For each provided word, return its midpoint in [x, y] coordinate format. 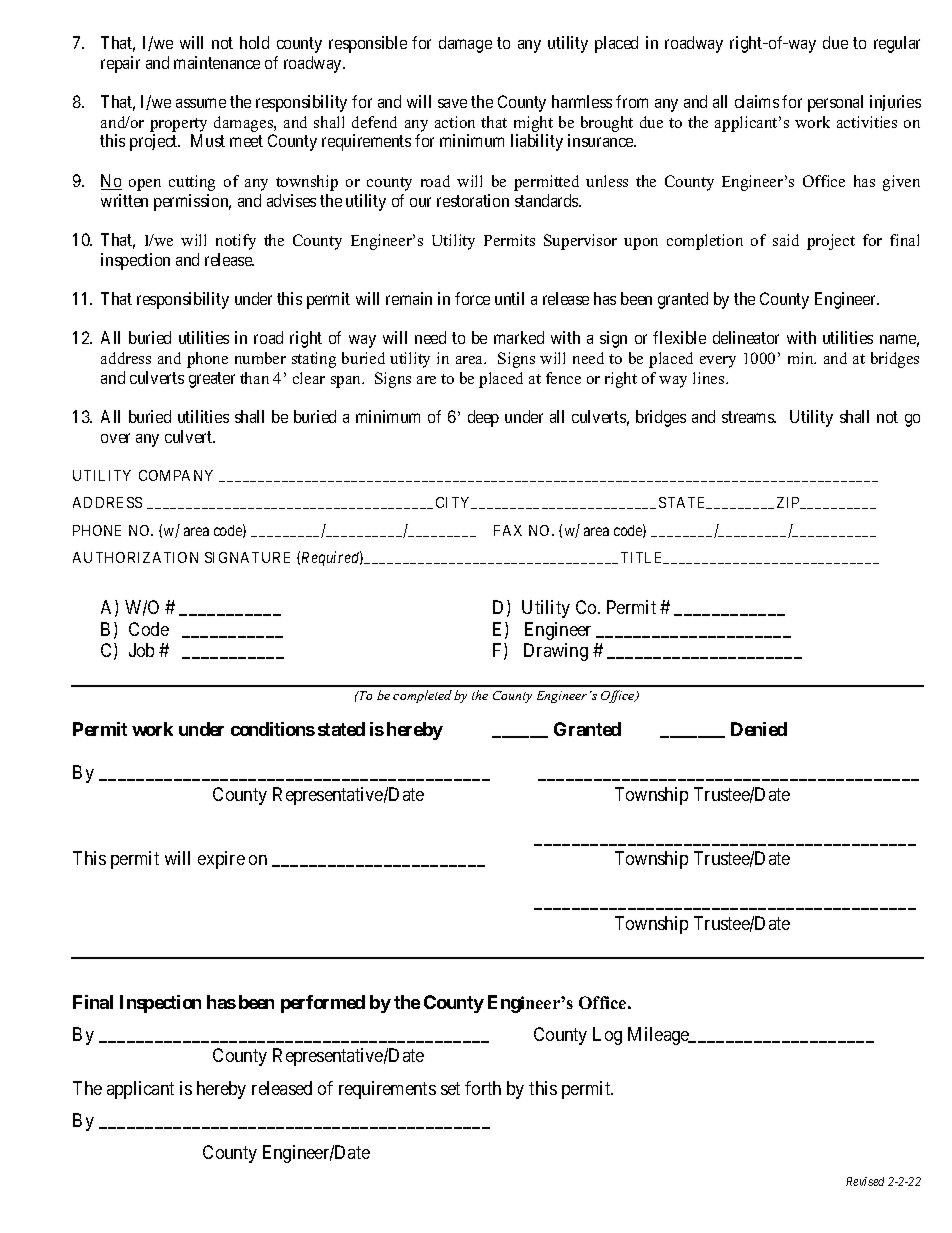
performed [323, 1004]
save [452, 103]
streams [749, 417]
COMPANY [176, 475]
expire [221, 860]
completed [422, 696]
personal [835, 103]
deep [483, 418]
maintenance [217, 62]
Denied [759, 729]
